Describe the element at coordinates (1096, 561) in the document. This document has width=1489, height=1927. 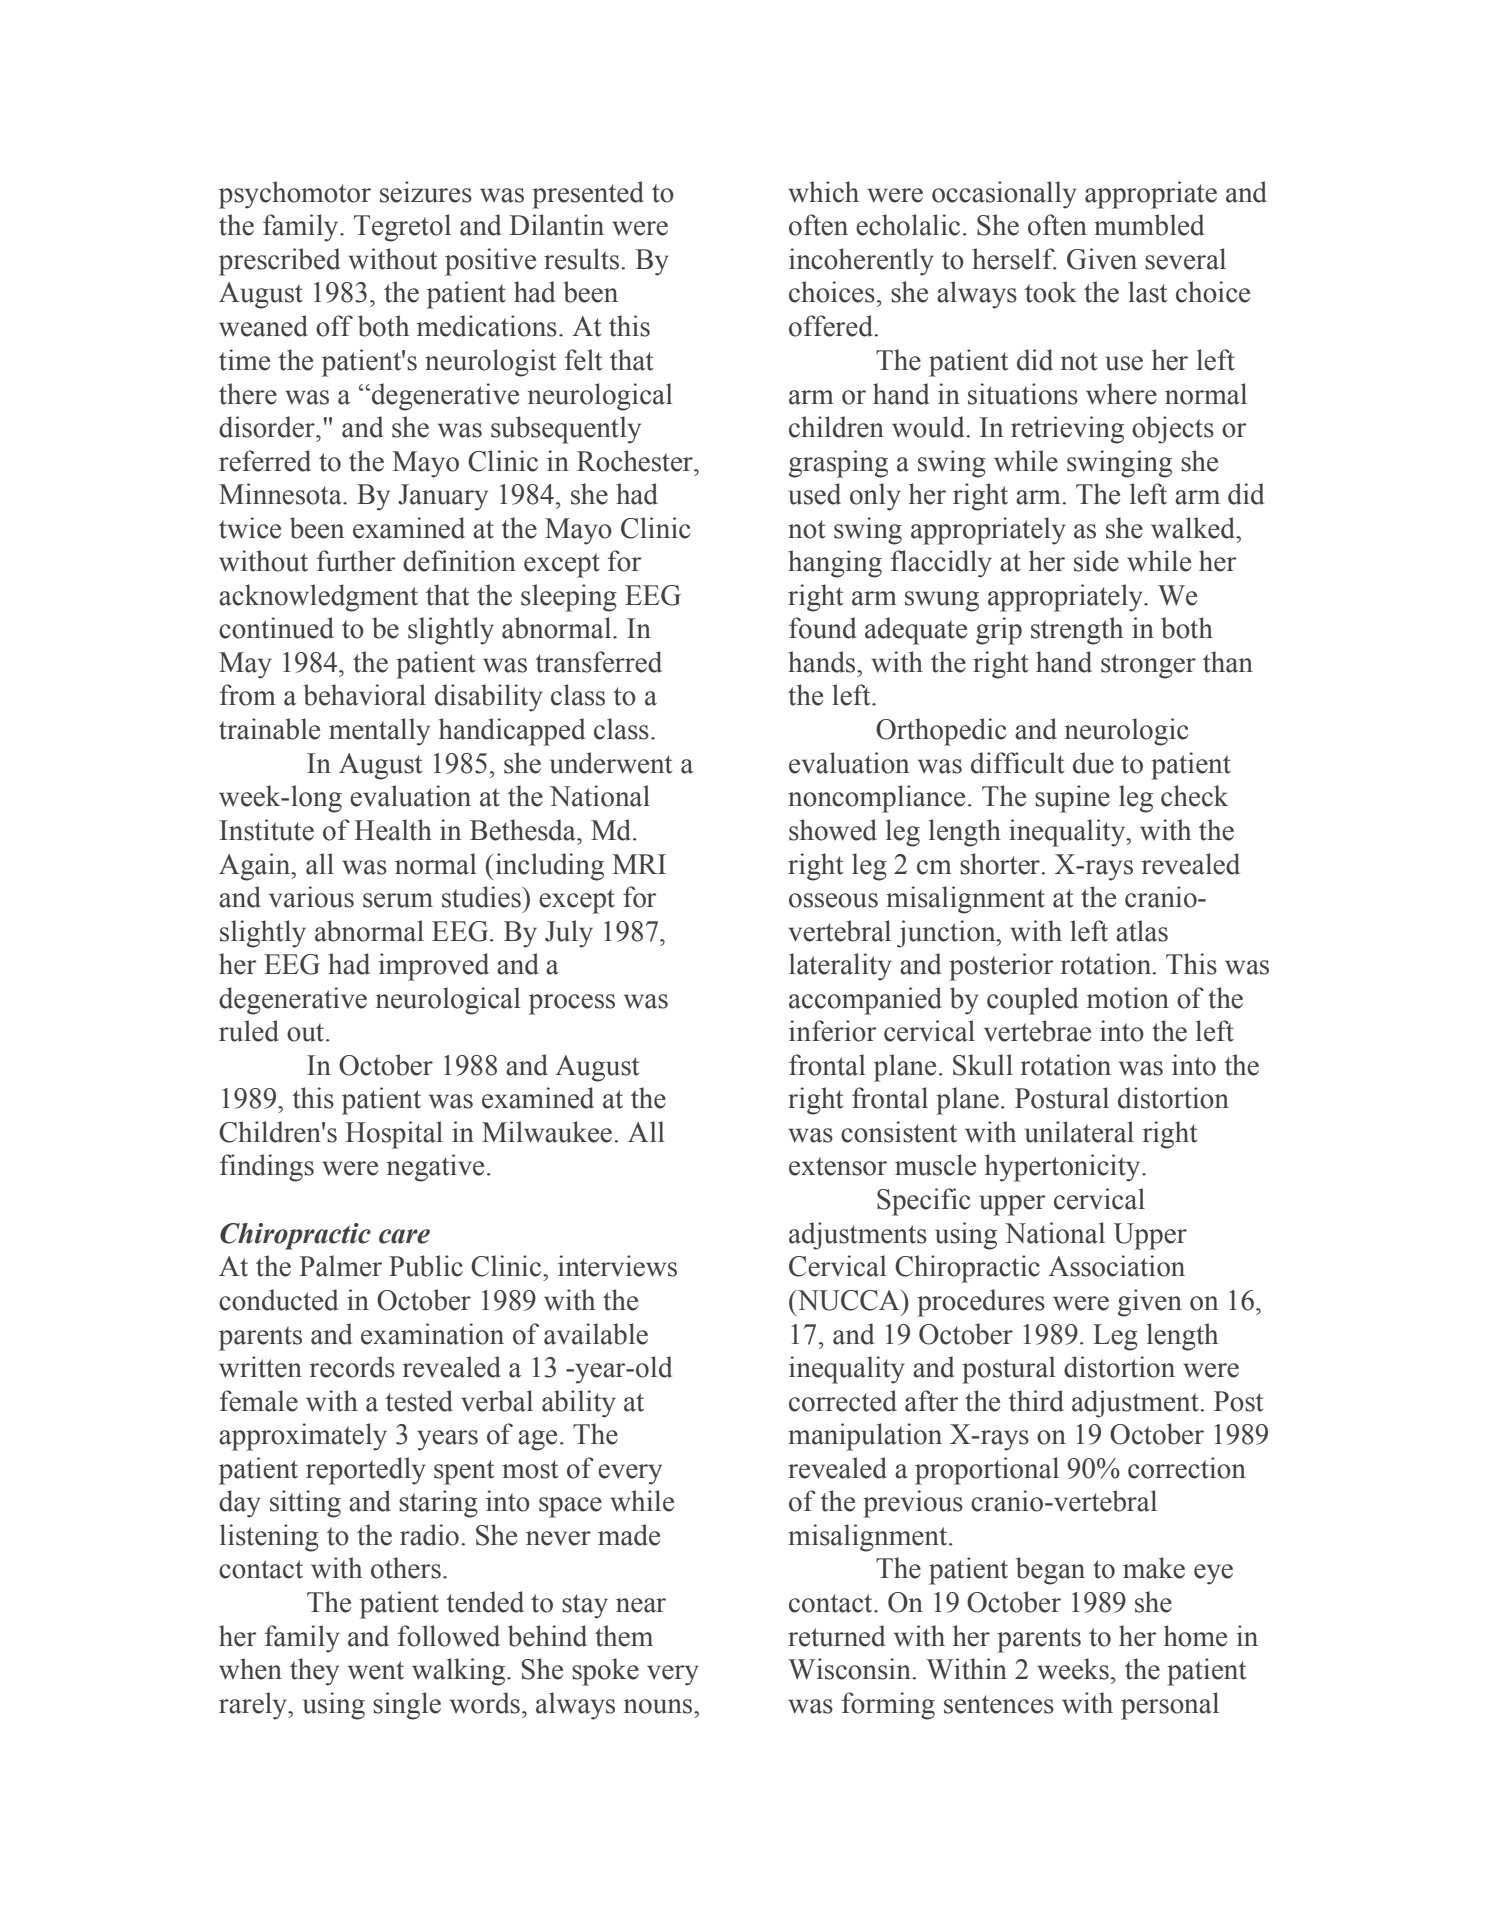
I see `side` at that location.
